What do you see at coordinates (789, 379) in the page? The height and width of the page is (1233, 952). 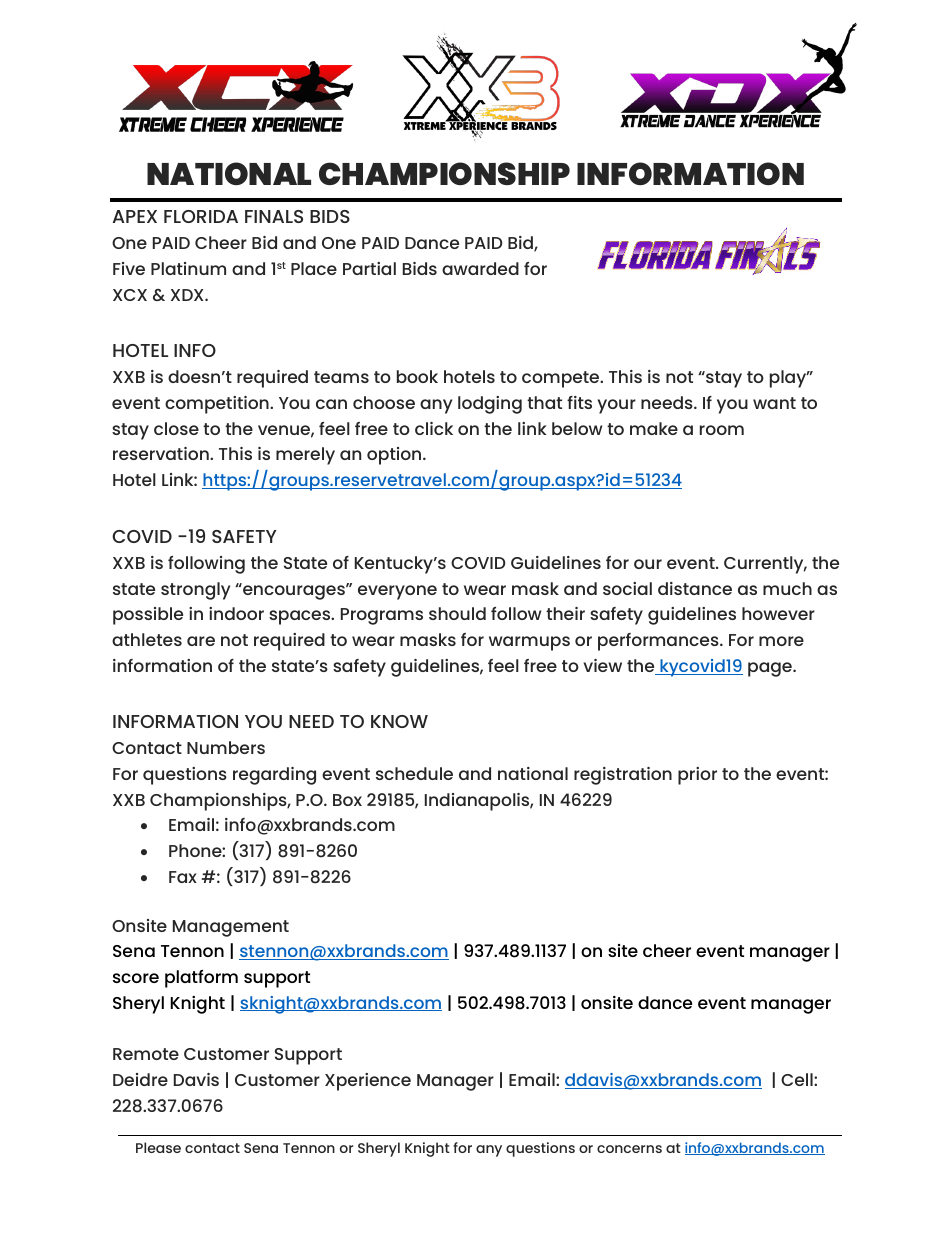 I see `play` at bounding box center [789, 379].
